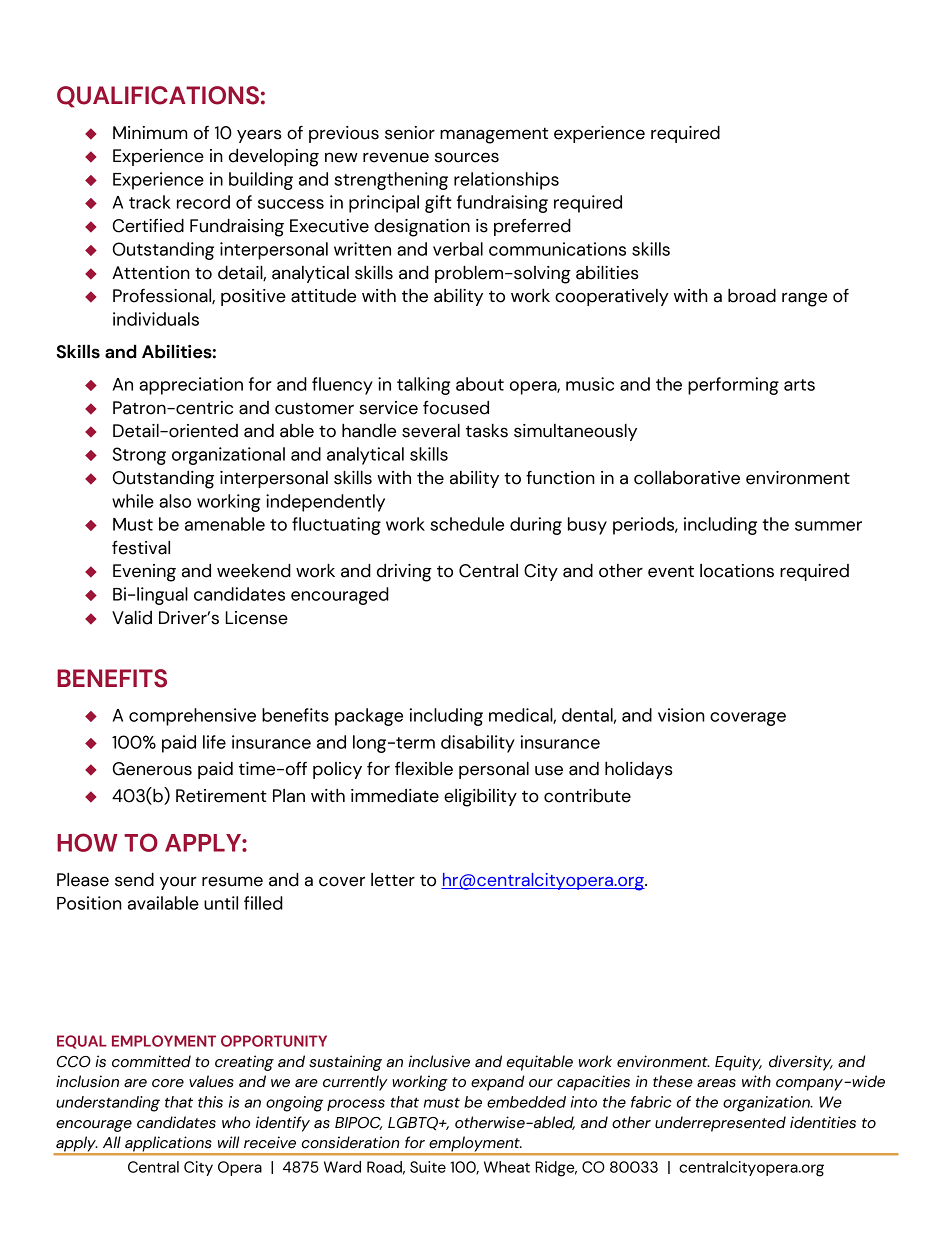  What do you see at coordinates (168, 1145) in the screenshot?
I see `applications` at bounding box center [168, 1145].
